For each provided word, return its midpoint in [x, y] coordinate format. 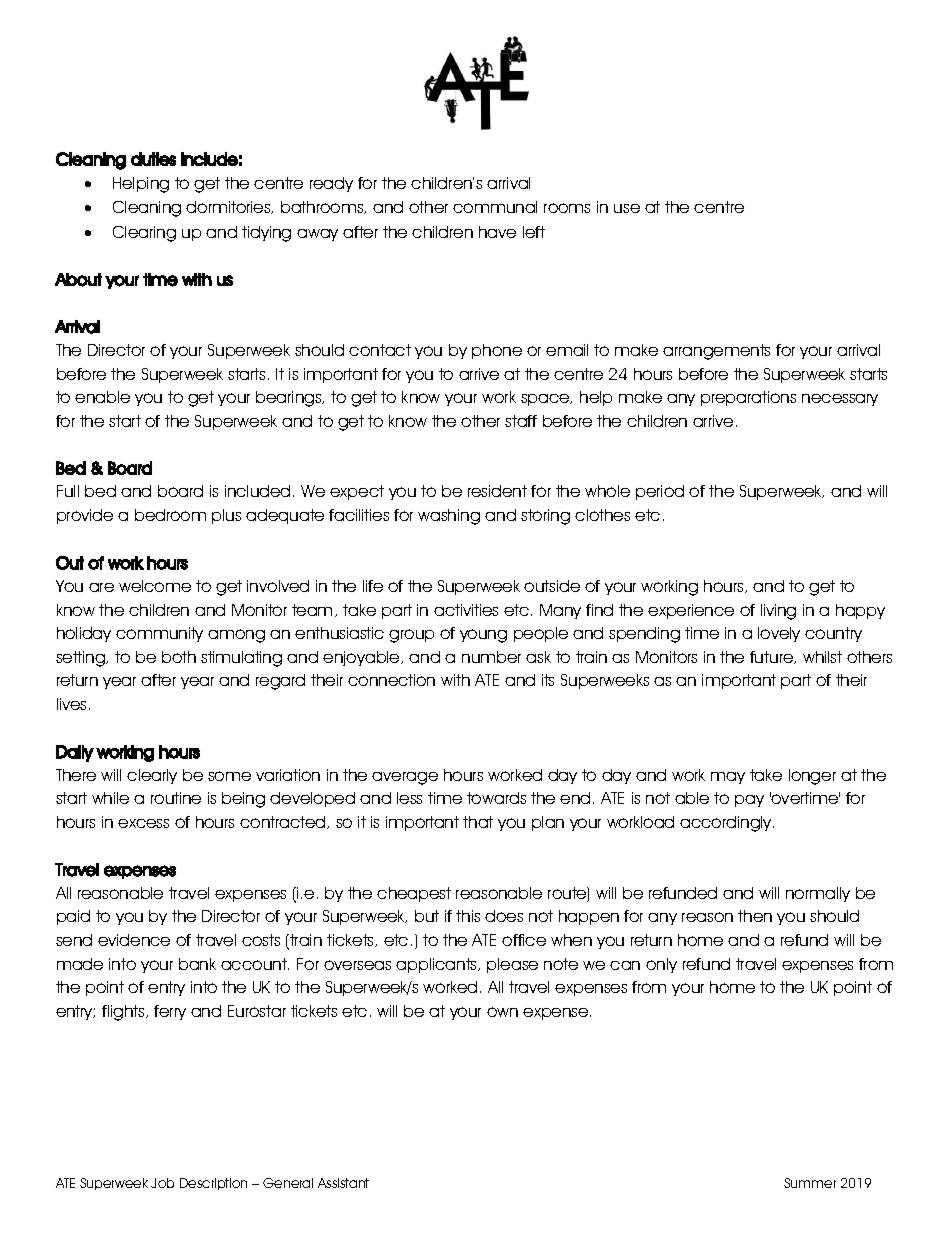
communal [495, 207]
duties [153, 159]
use [627, 208]
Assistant [343, 1183]
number [491, 657]
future [773, 657]
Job [162, 1183]
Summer [810, 1183]
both [179, 657]
